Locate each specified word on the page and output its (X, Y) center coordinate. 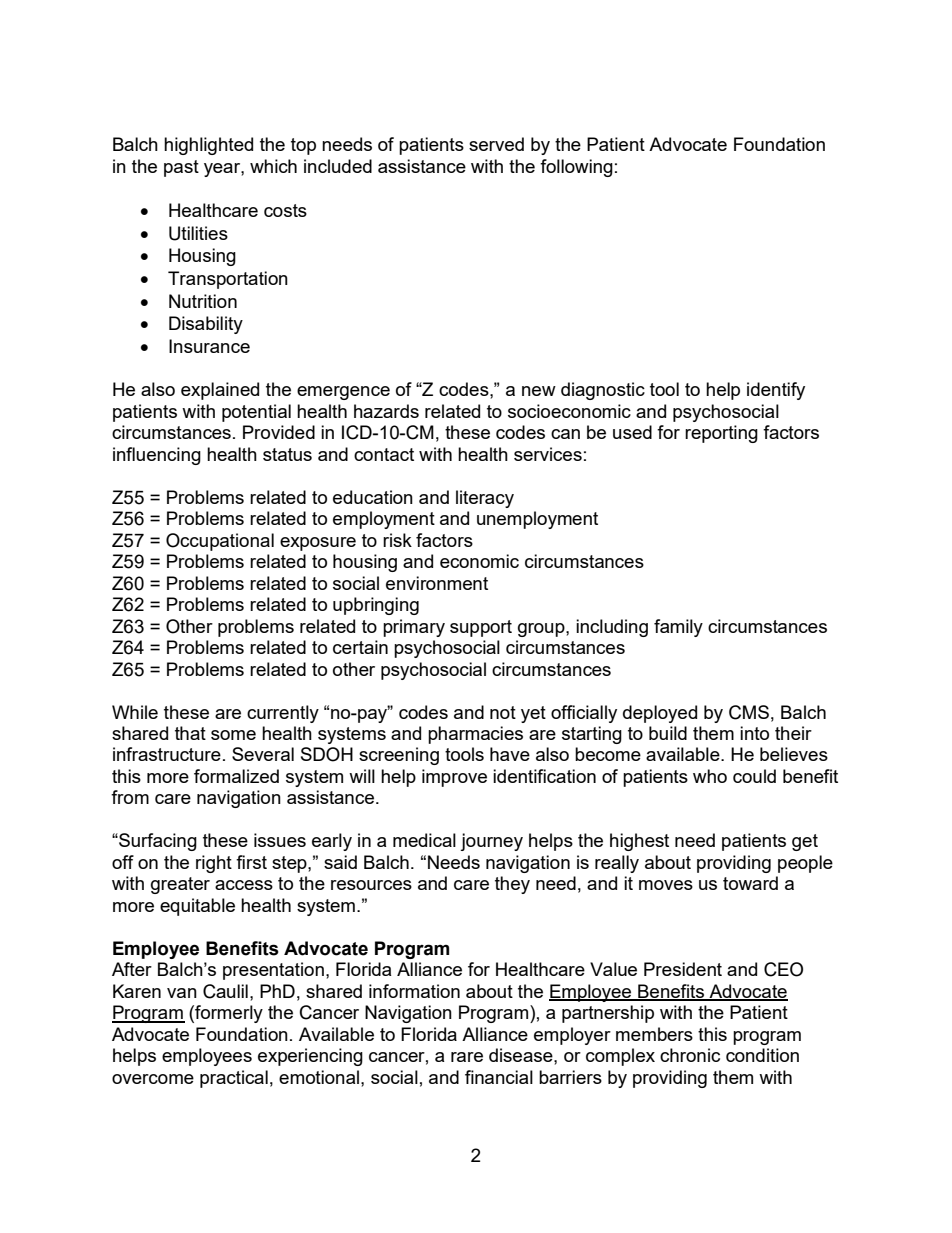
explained (220, 391)
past (181, 168)
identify (776, 391)
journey (491, 842)
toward (750, 883)
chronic (690, 1055)
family (678, 628)
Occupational (220, 542)
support (481, 628)
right (214, 864)
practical (234, 1079)
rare (467, 1057)
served (496, 144)
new (539, 391)
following (576, 168)
